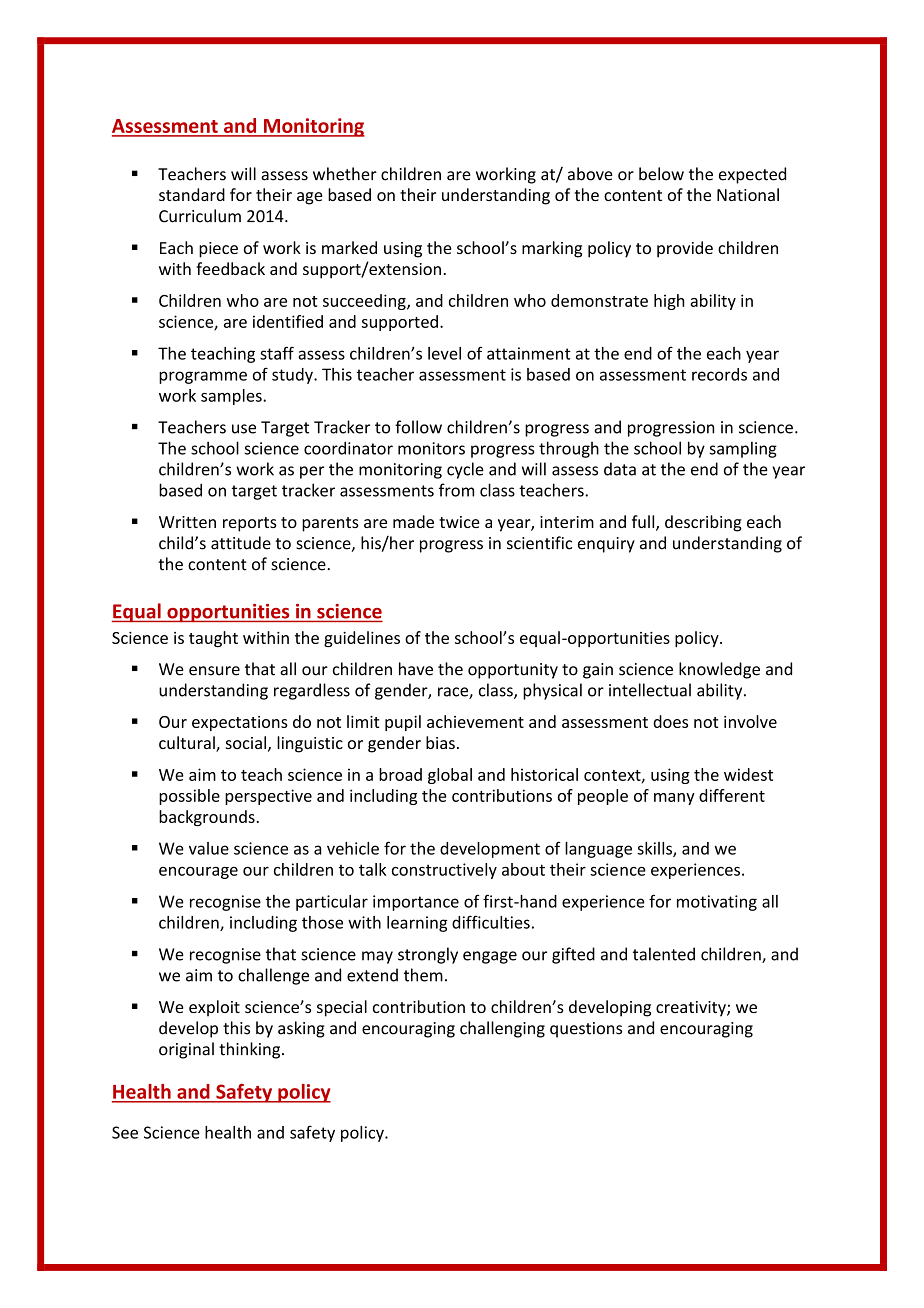  I want to click on below, so click(661, 174).
